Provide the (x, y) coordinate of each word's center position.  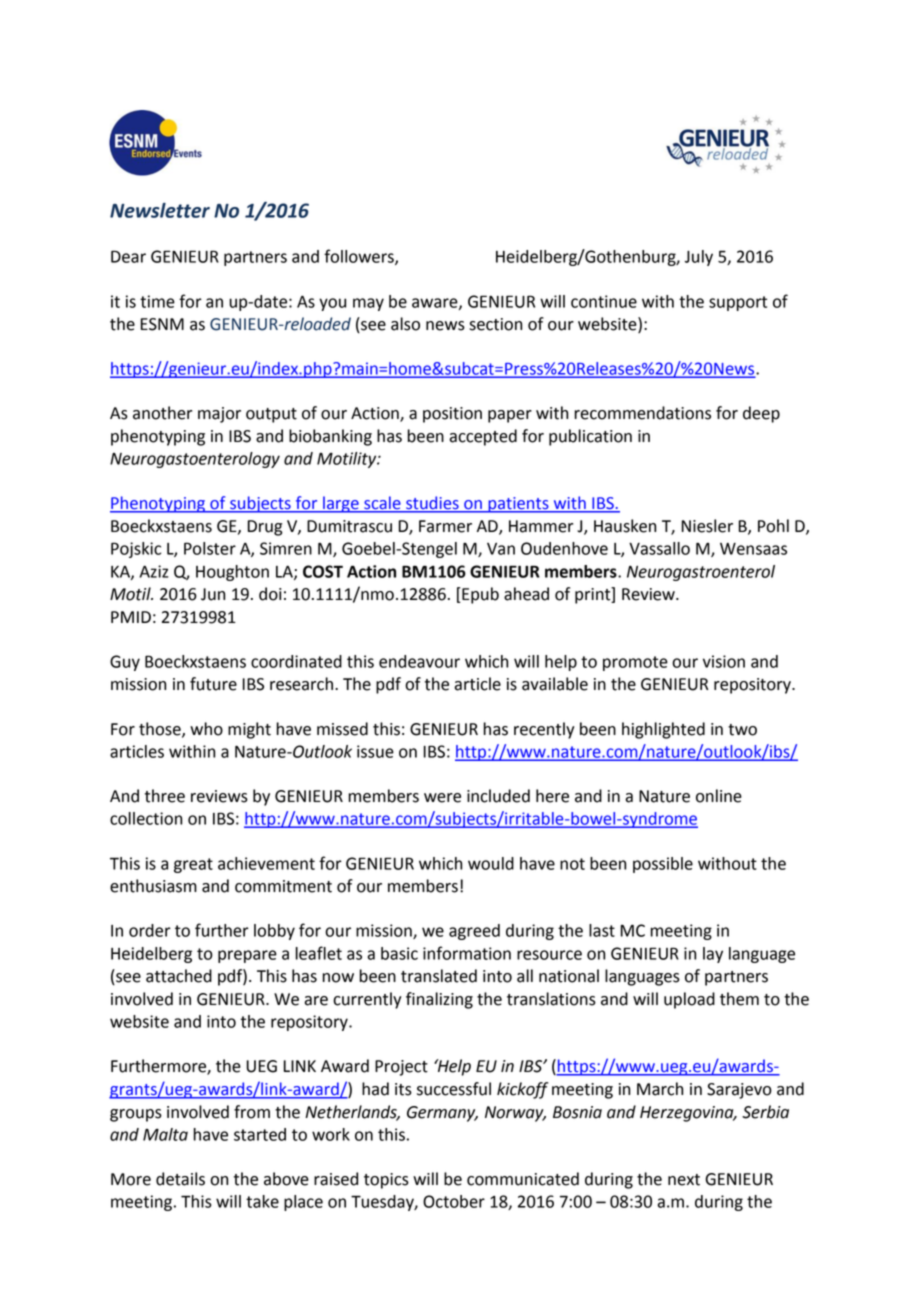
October (454, 1201)
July (699, 258)
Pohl (773, 526)
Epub (479, 595)
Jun (213, 594)
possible (663, 865)
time (157, 301)
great (193, 865)
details (180, 1179)
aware (436, 304)
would (491, 863)
